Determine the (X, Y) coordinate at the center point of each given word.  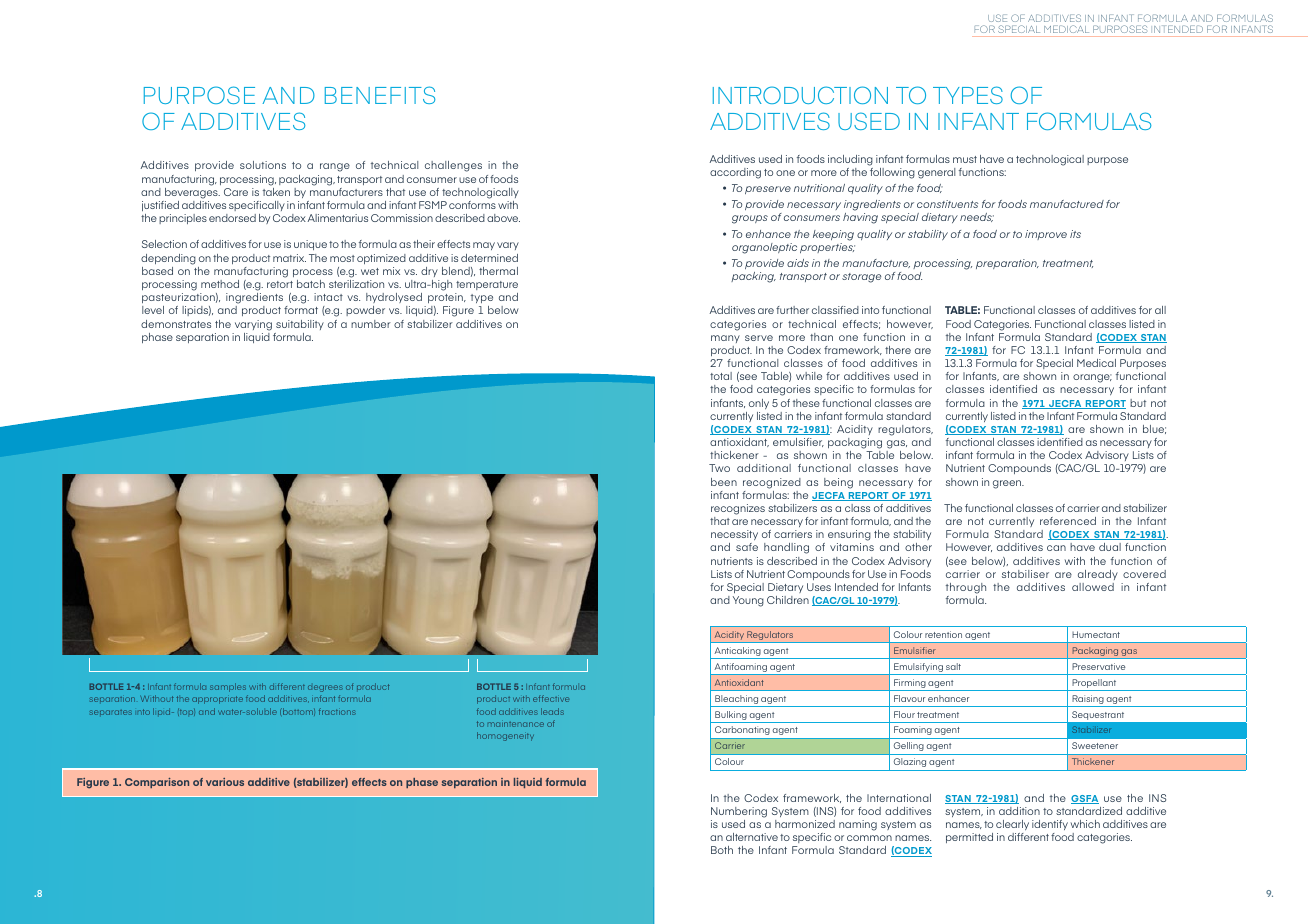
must (965, 159)
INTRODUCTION (800, 95)
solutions (263, 165)
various (225, 782)
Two (719, 468)
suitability (300, 325)
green (1008, 484)
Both (722, 850)
